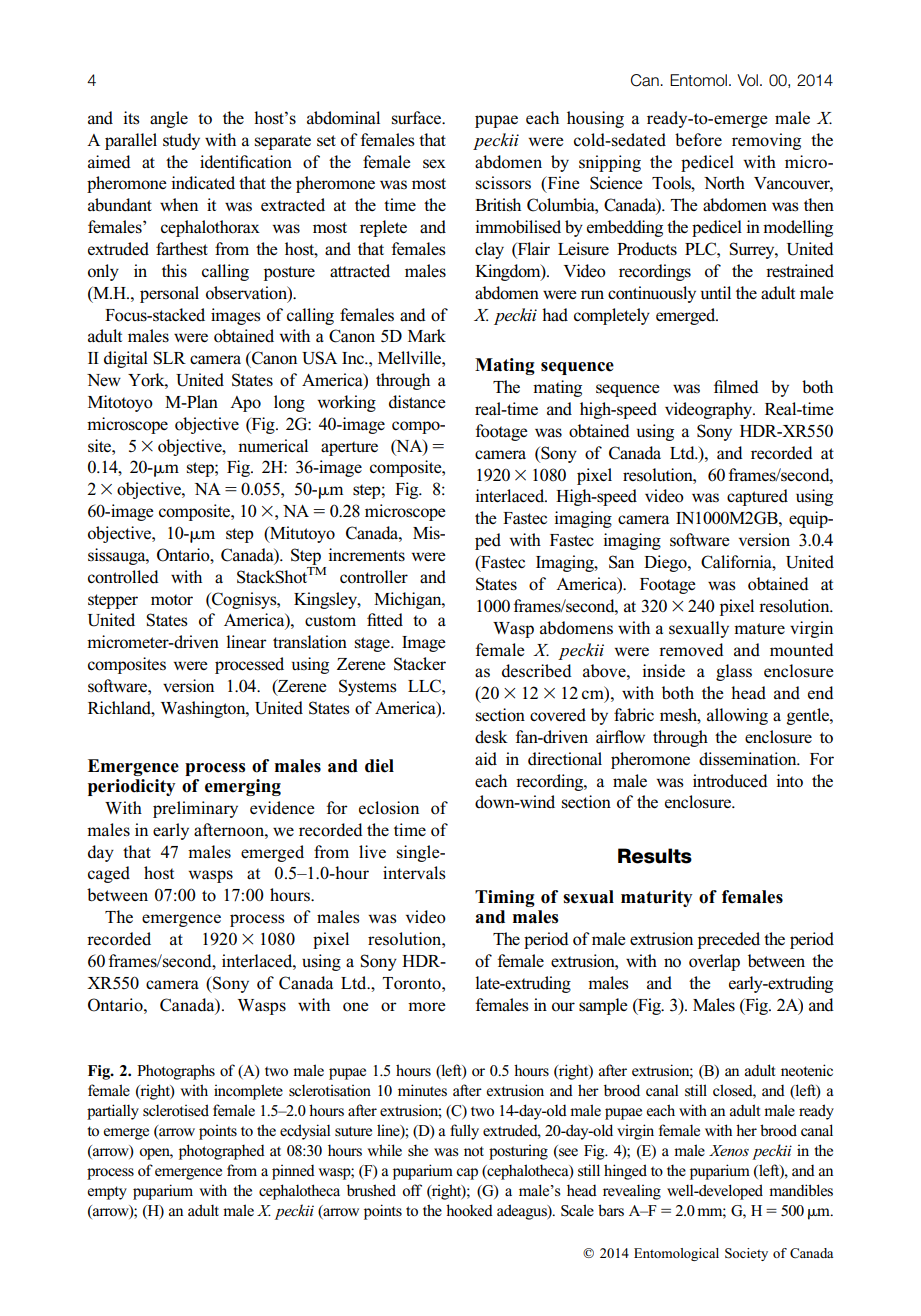 The height and width of the screenshot is (1316, 921). What do you see at coordinates (655, 856) in the screenshot?
I see `Results` at bounding box center [655, 856].
